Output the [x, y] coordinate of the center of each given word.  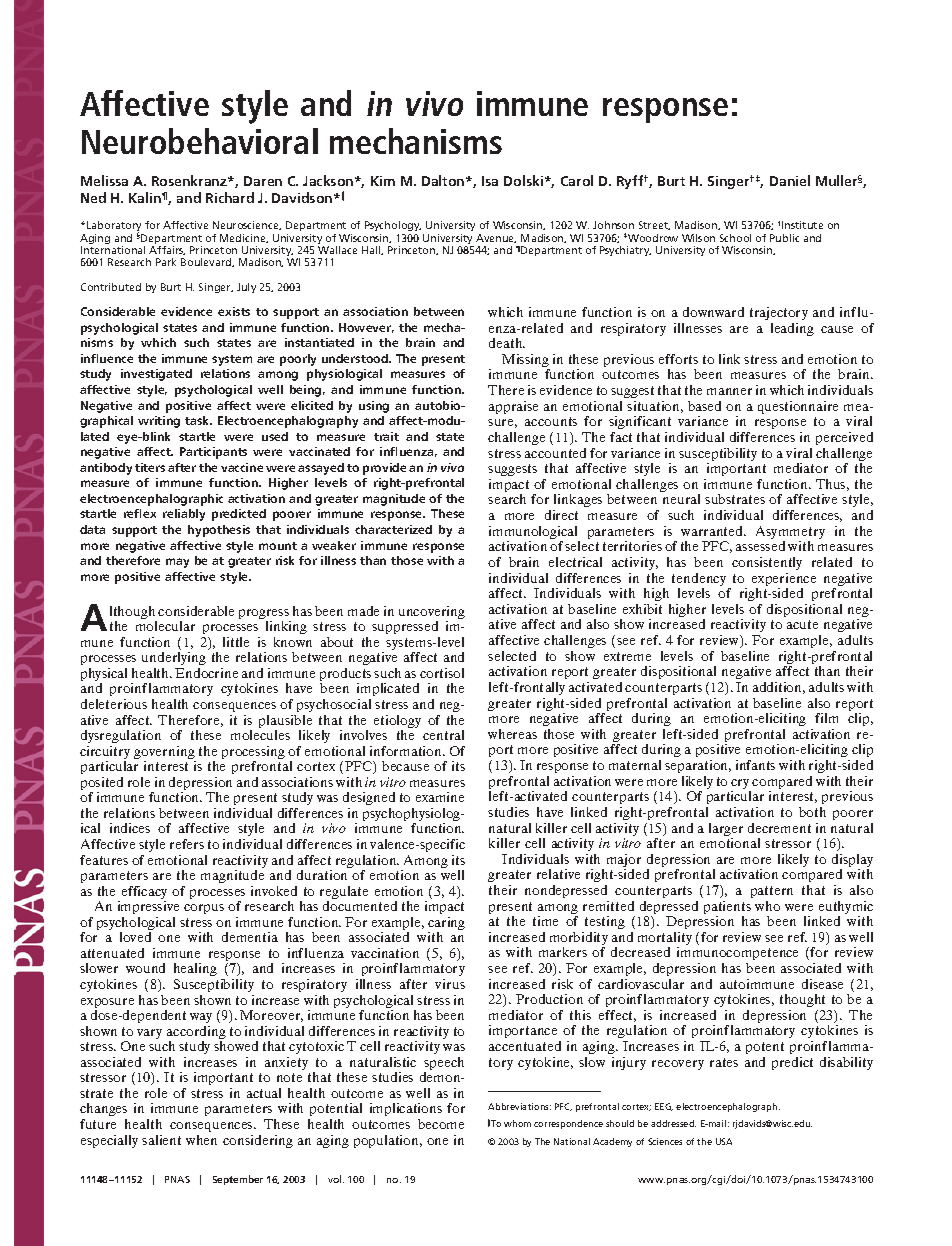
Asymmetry [790, 534]
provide [384, 469]
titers [150, 467]
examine [440, 797]
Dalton [444, 180]
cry [741, 785]
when [201, 1140]
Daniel [790, 180]
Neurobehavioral [200, 141]
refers [187, 844]
